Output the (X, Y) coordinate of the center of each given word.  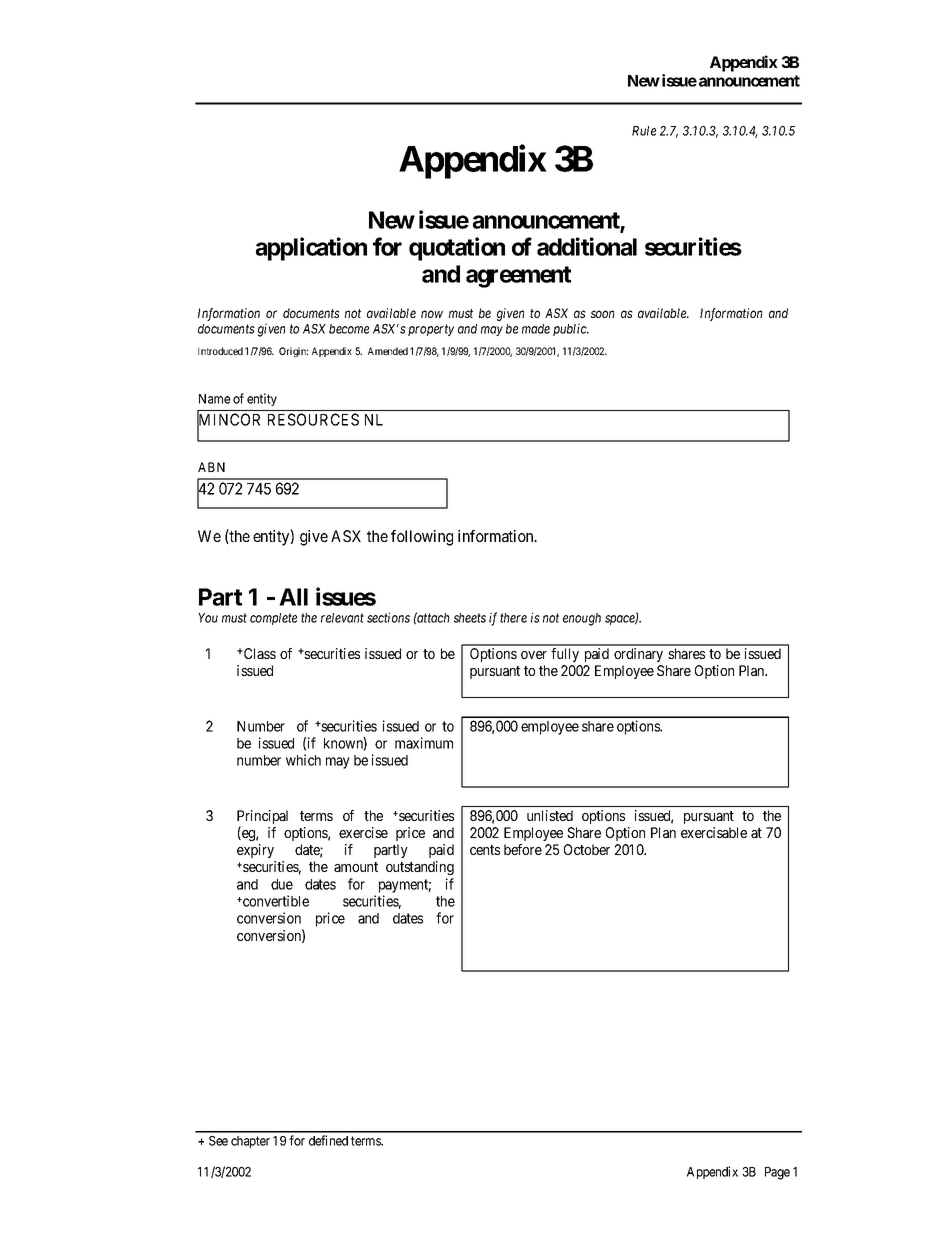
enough (582, 619)
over (534, 655)
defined (328, 1140)
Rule (644, 131)
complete (273, 619)
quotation (457, 249)
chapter (250, 1142)
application (311, 249)
